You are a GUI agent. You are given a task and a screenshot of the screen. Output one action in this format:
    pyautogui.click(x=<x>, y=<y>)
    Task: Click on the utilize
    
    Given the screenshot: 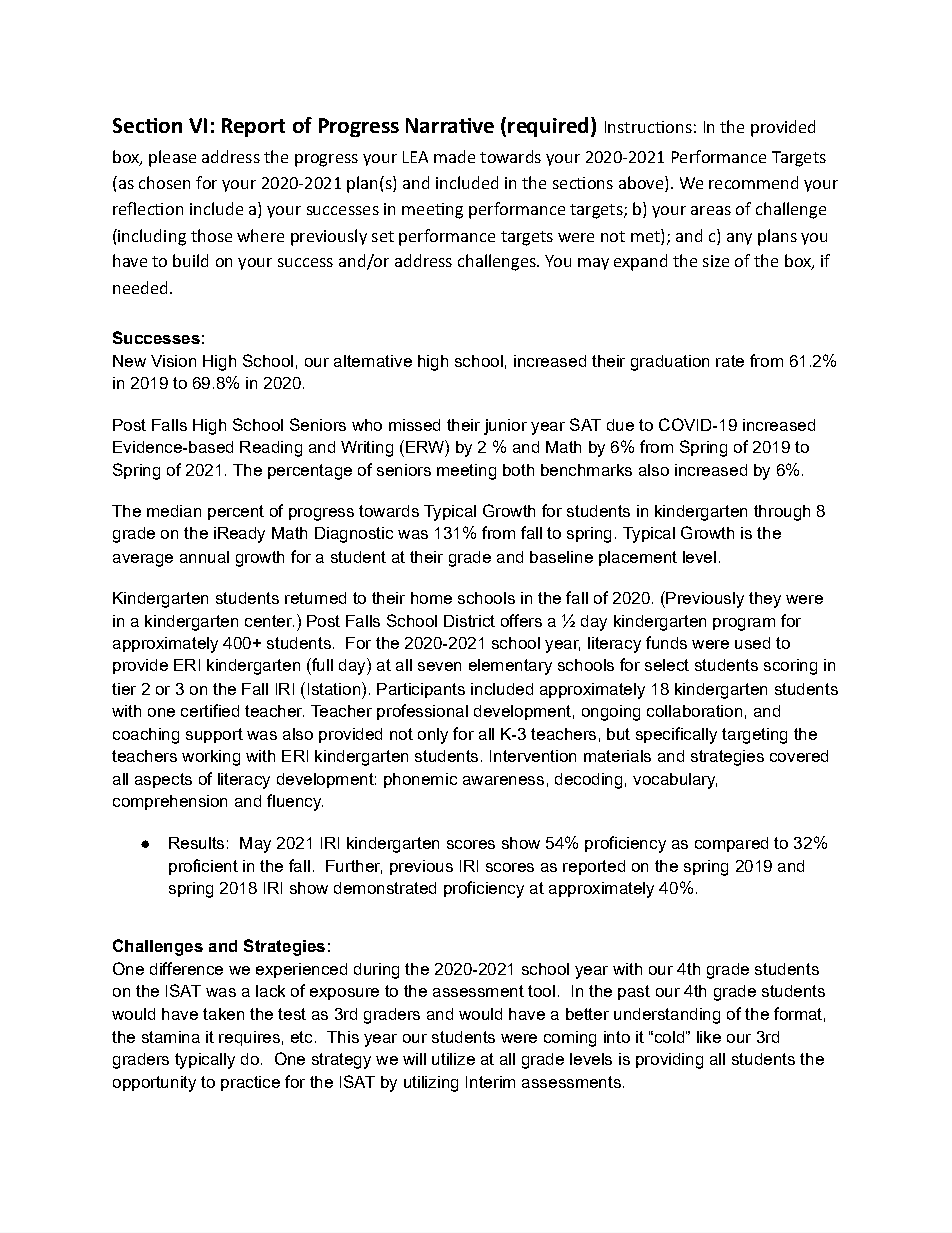 What is the action you would take?
    pyautogui.click(x=453, y=1059)
